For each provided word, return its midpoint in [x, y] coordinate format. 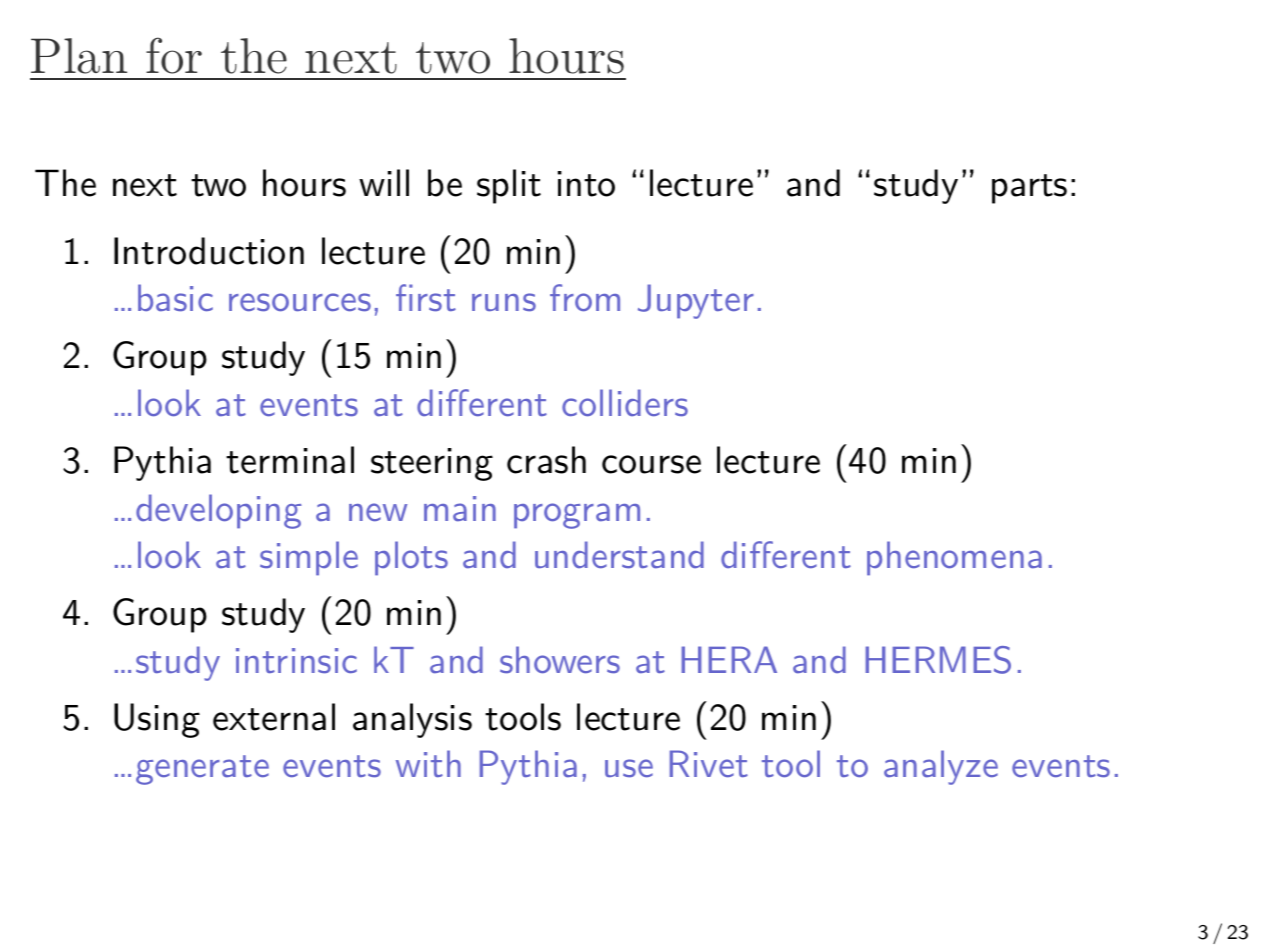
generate [202, 770]
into [586, 184]
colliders [625, 403]
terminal [290, 460]
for [174, 55]
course [651, 464]
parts [1029, 189]
